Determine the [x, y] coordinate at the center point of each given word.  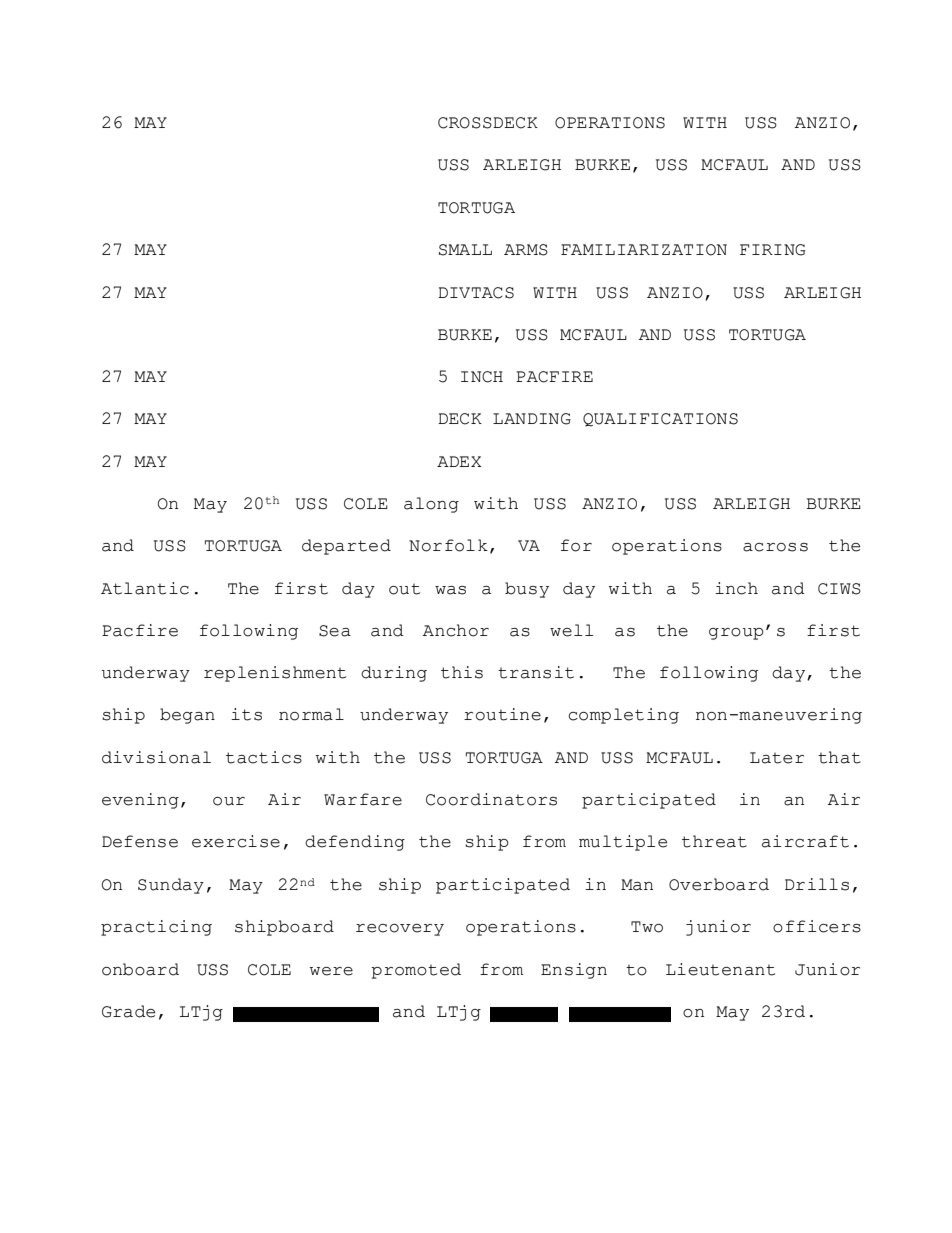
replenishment [275, 674]
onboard [140, 969]
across [775, 547]
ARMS [526, 250]
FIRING [772, 250]
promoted [416, 971]
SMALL [465, 250]
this [462, 672]
